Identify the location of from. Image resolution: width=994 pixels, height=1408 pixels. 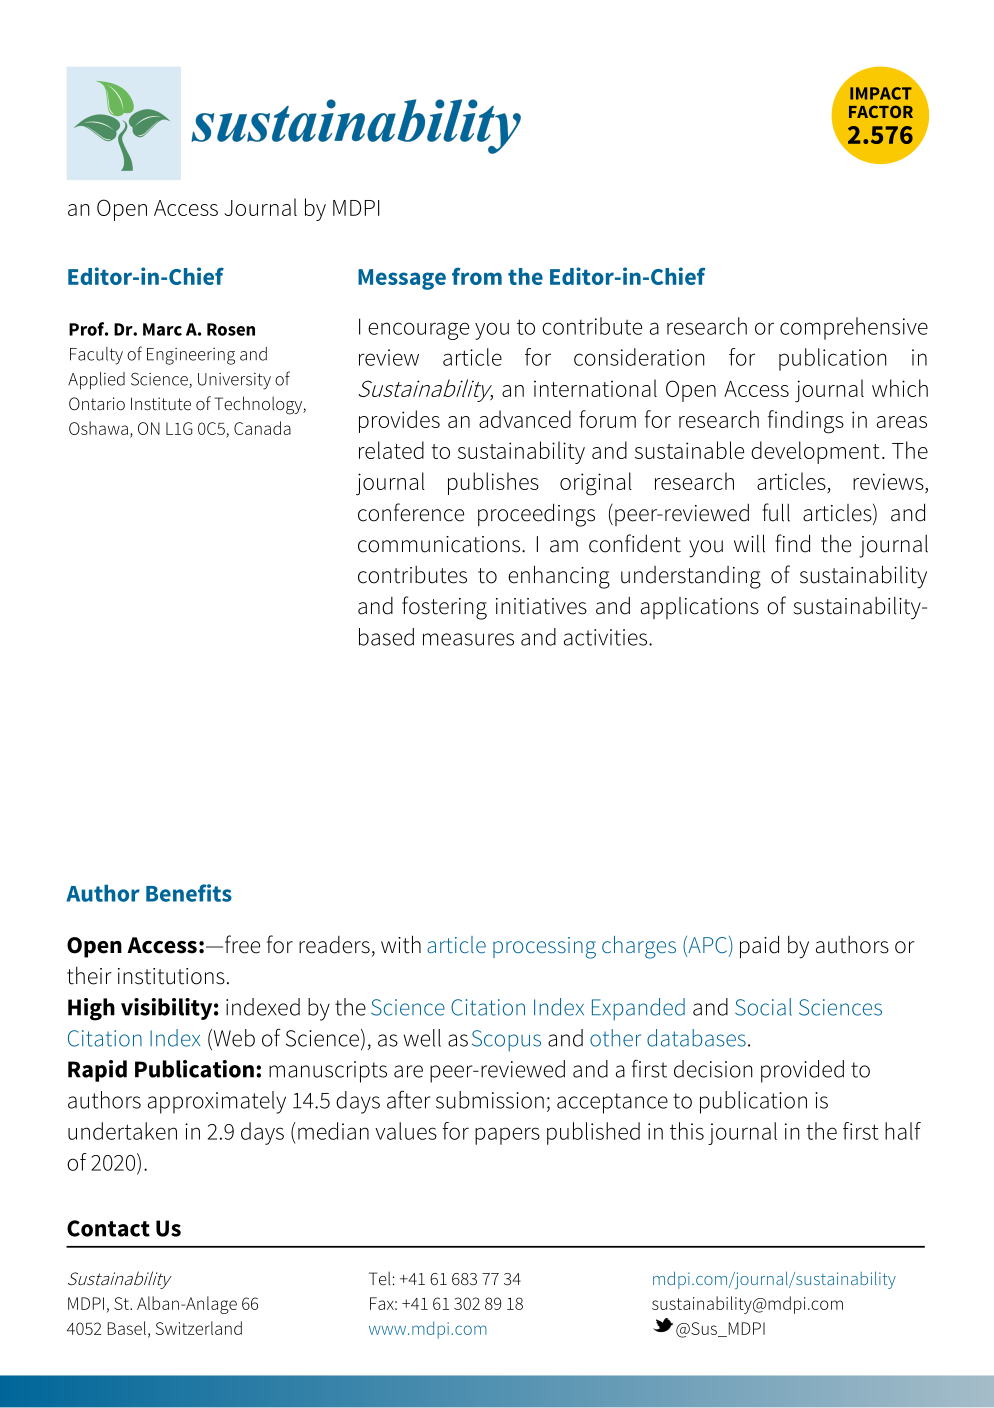
(477, 276).
